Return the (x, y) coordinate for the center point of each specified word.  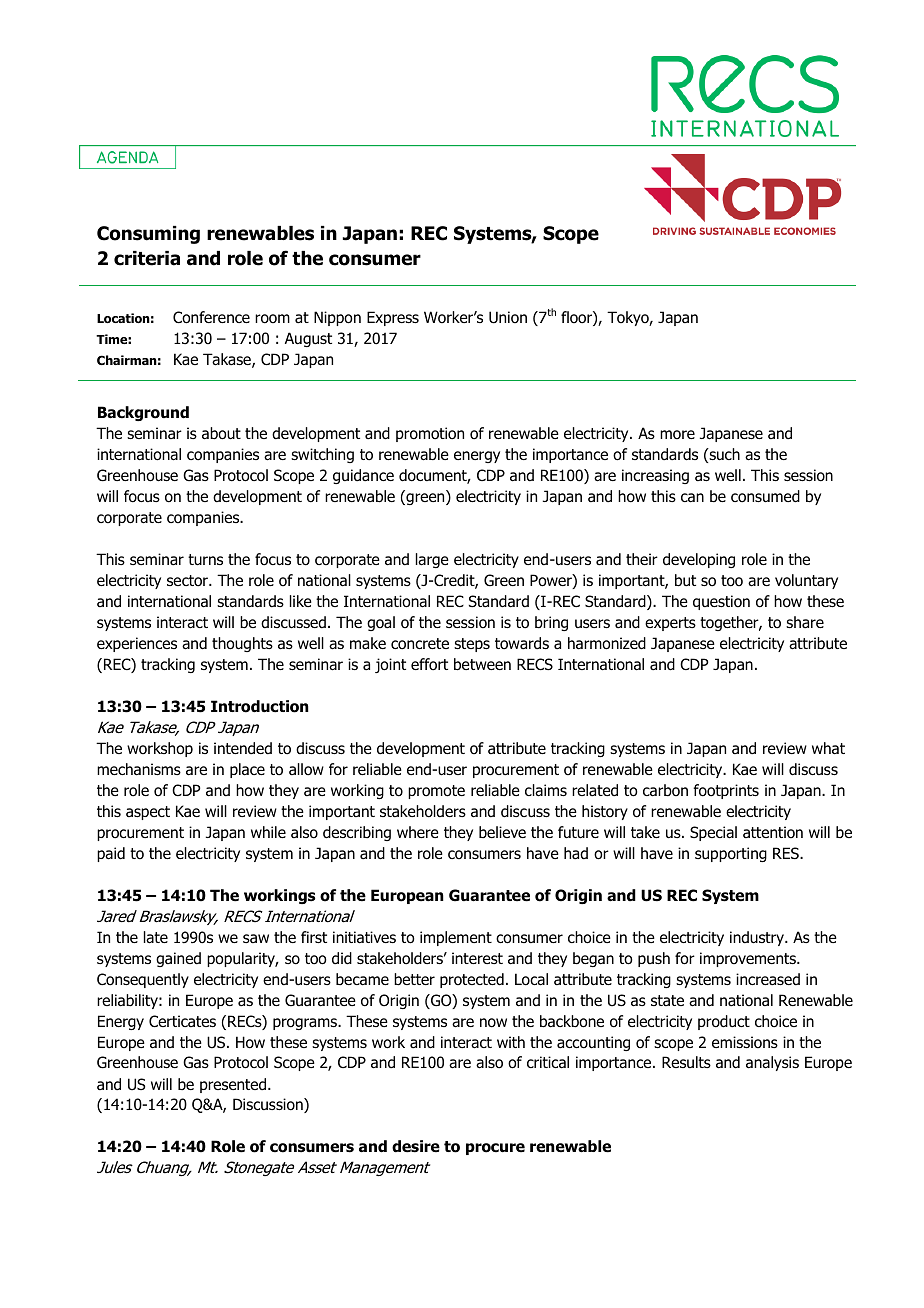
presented (234, 1085)
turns (205, 560)
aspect (148, 813)
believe (502, 832)
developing (699, 560)
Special (713, 833)
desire (416, 1146)
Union (508, 317)
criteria (147, 258)
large (432, 560)
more (677, 435)
